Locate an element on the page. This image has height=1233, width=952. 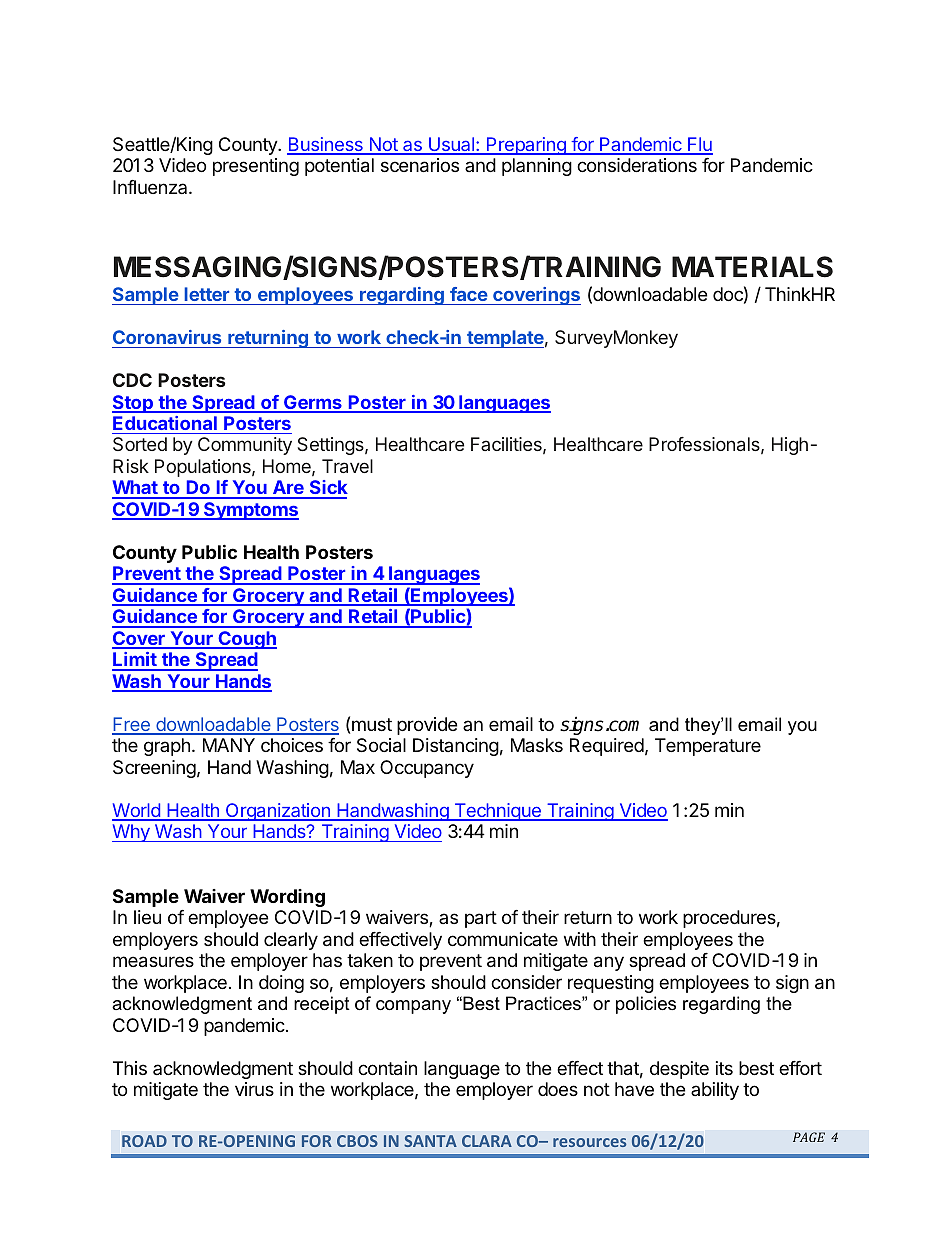
MATERIALS is located at coordinates (752, 267).
